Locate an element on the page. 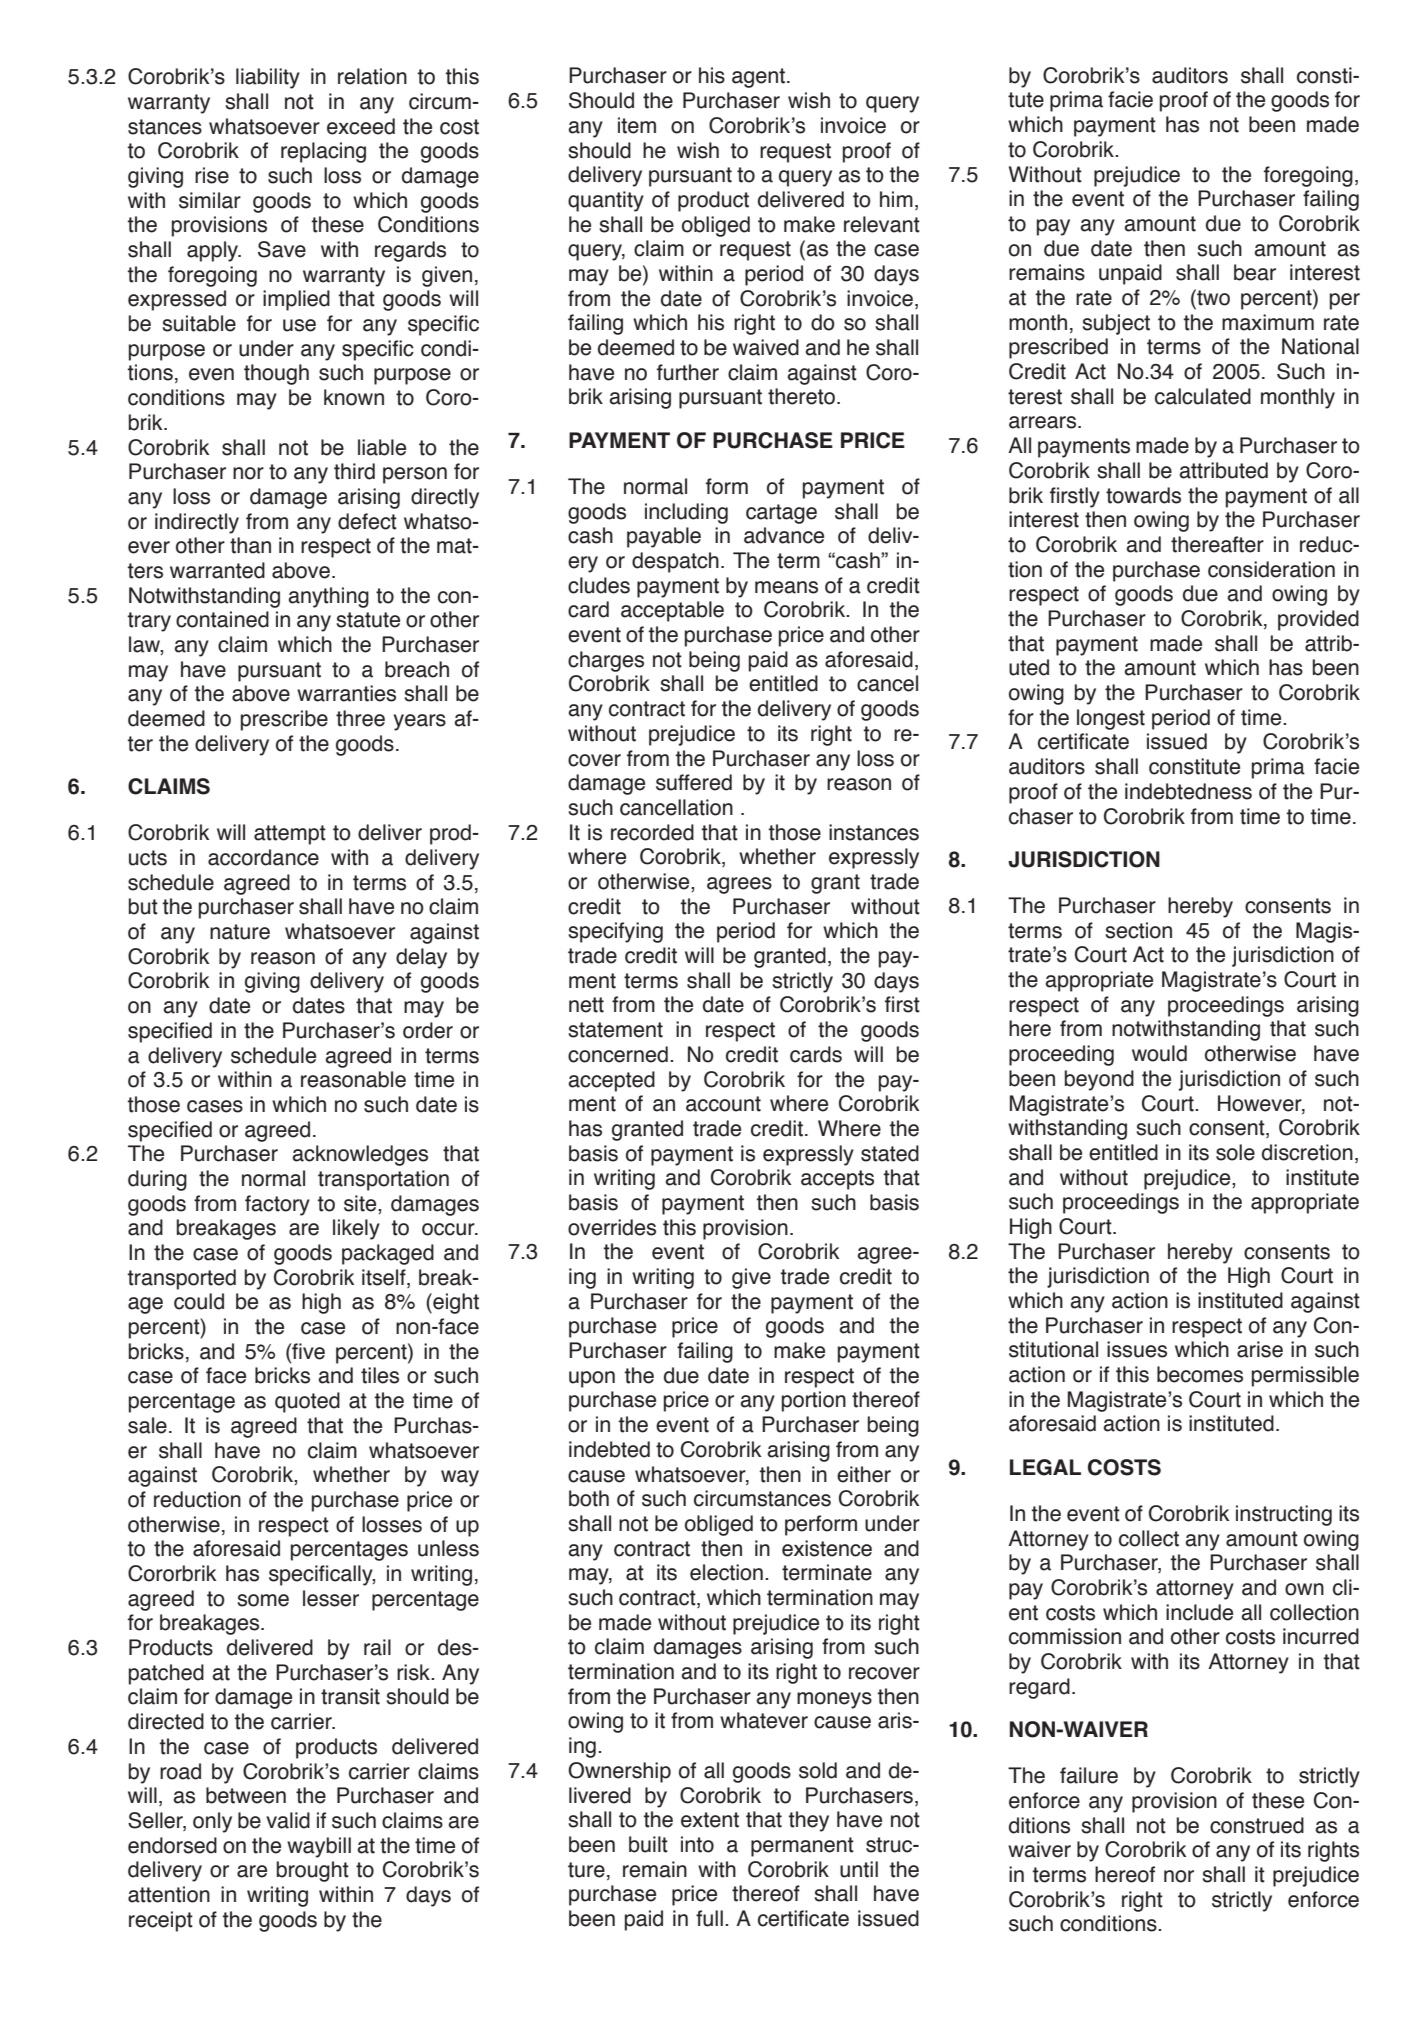 This image has height=2019, width=1428. suffered is located at coordinates (694, 782).
